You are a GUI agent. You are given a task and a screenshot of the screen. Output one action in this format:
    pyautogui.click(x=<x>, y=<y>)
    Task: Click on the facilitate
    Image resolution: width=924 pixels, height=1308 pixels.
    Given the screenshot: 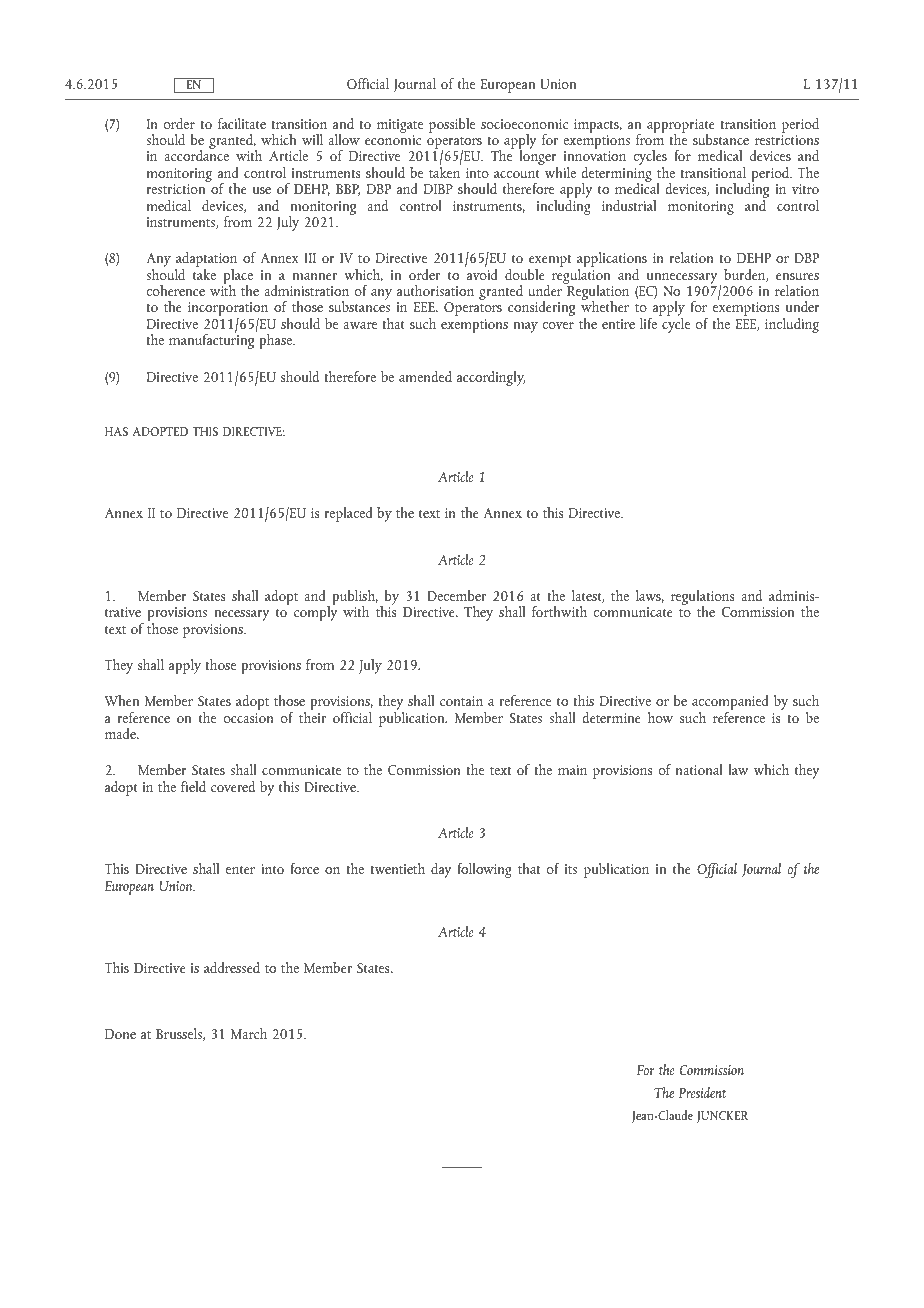 What is the action you would take?
    pyautogui.click(x=242, y=123)
